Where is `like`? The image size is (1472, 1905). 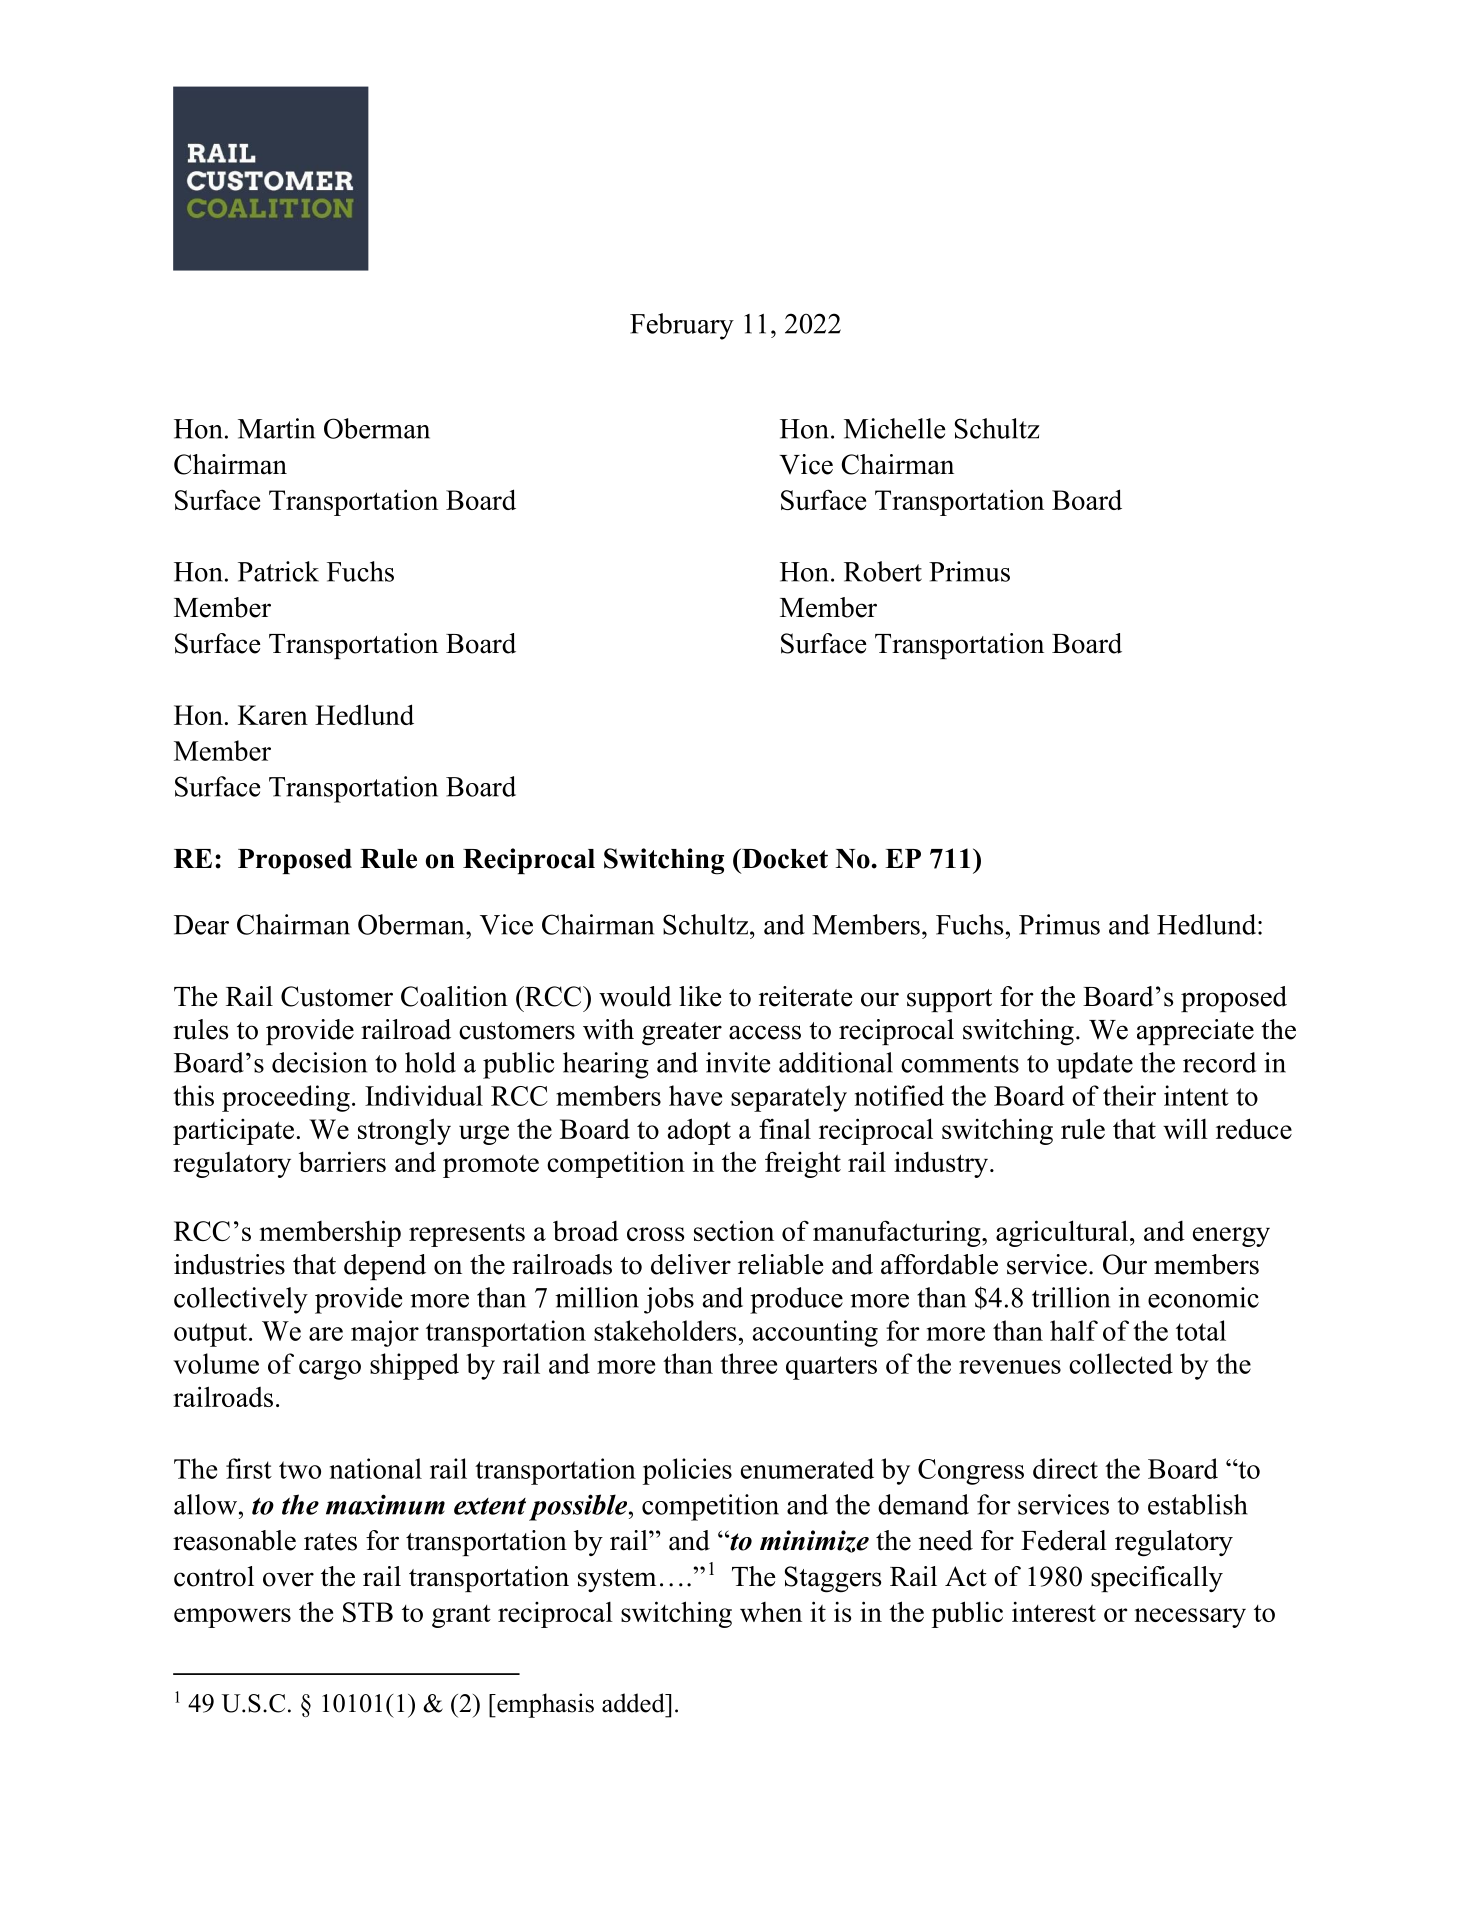 like is located at coordinates (700, 996).
